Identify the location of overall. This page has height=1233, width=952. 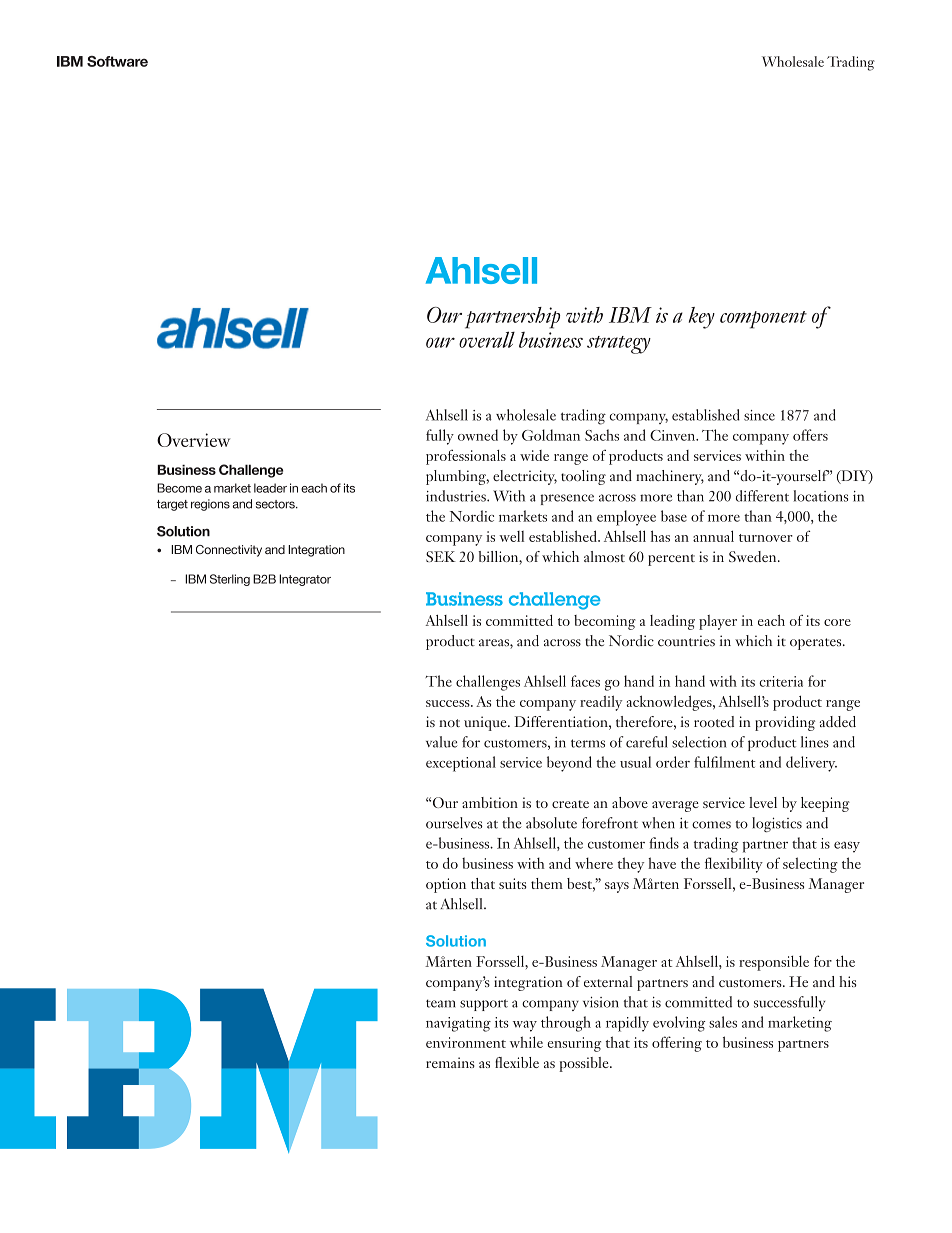
(487, 339).
